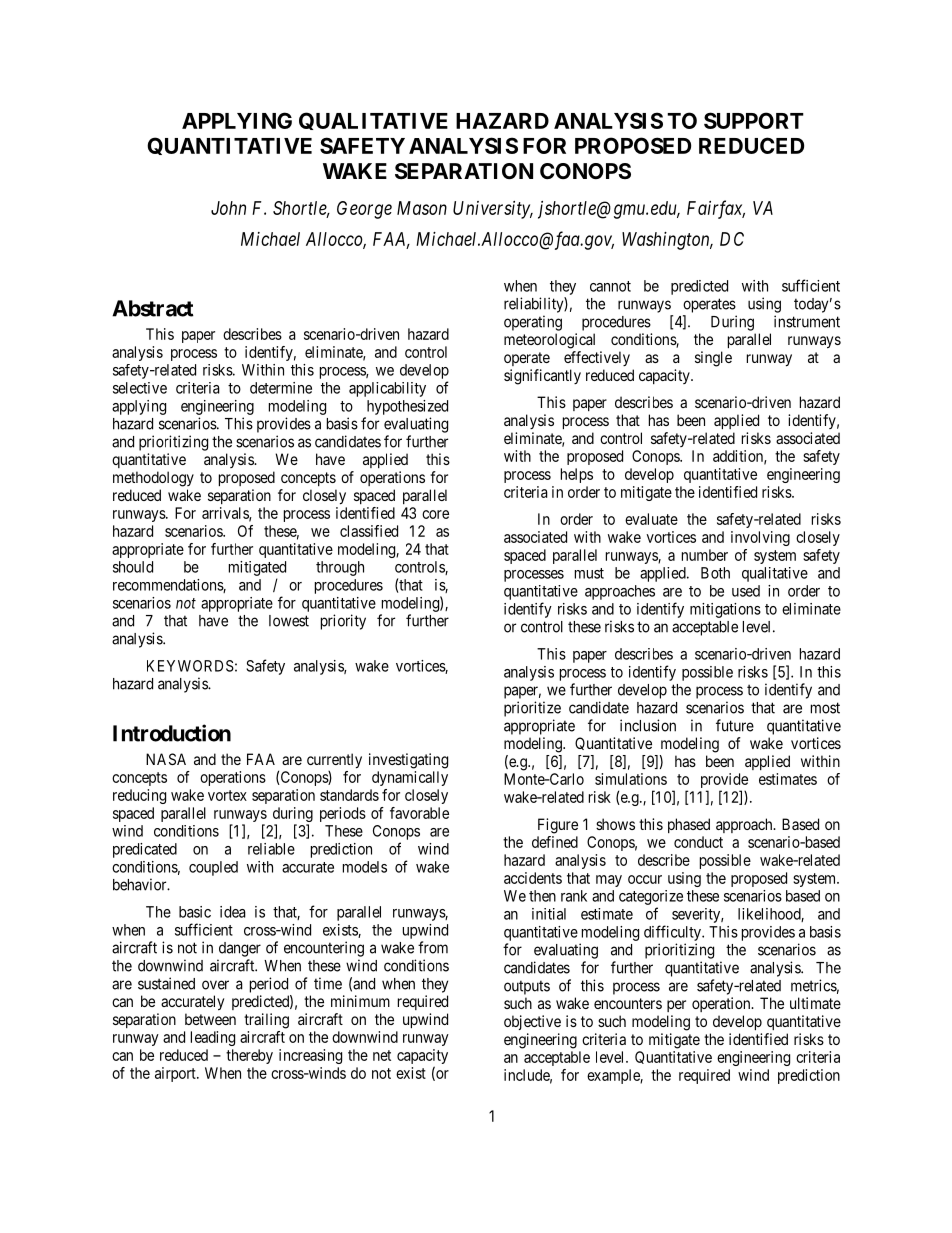 Image resolution: width=952 pixels, height=1233 pixels. What do you see at coordinates (289, 621) in the screenshot?
I see `lowest` at bounding box center [289, 621].
